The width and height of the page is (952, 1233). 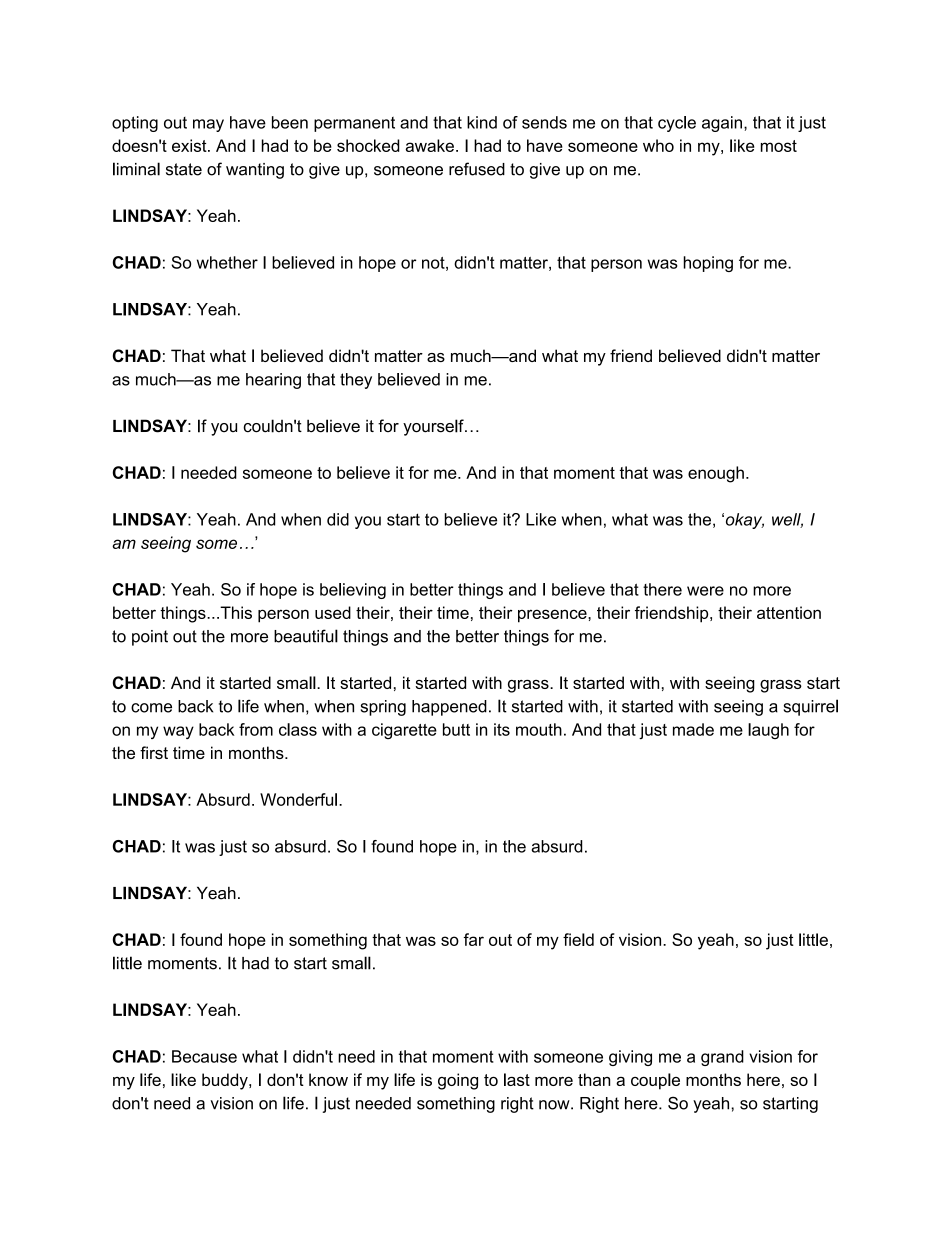 I want to click on awake, so click(x=430, y=145).
